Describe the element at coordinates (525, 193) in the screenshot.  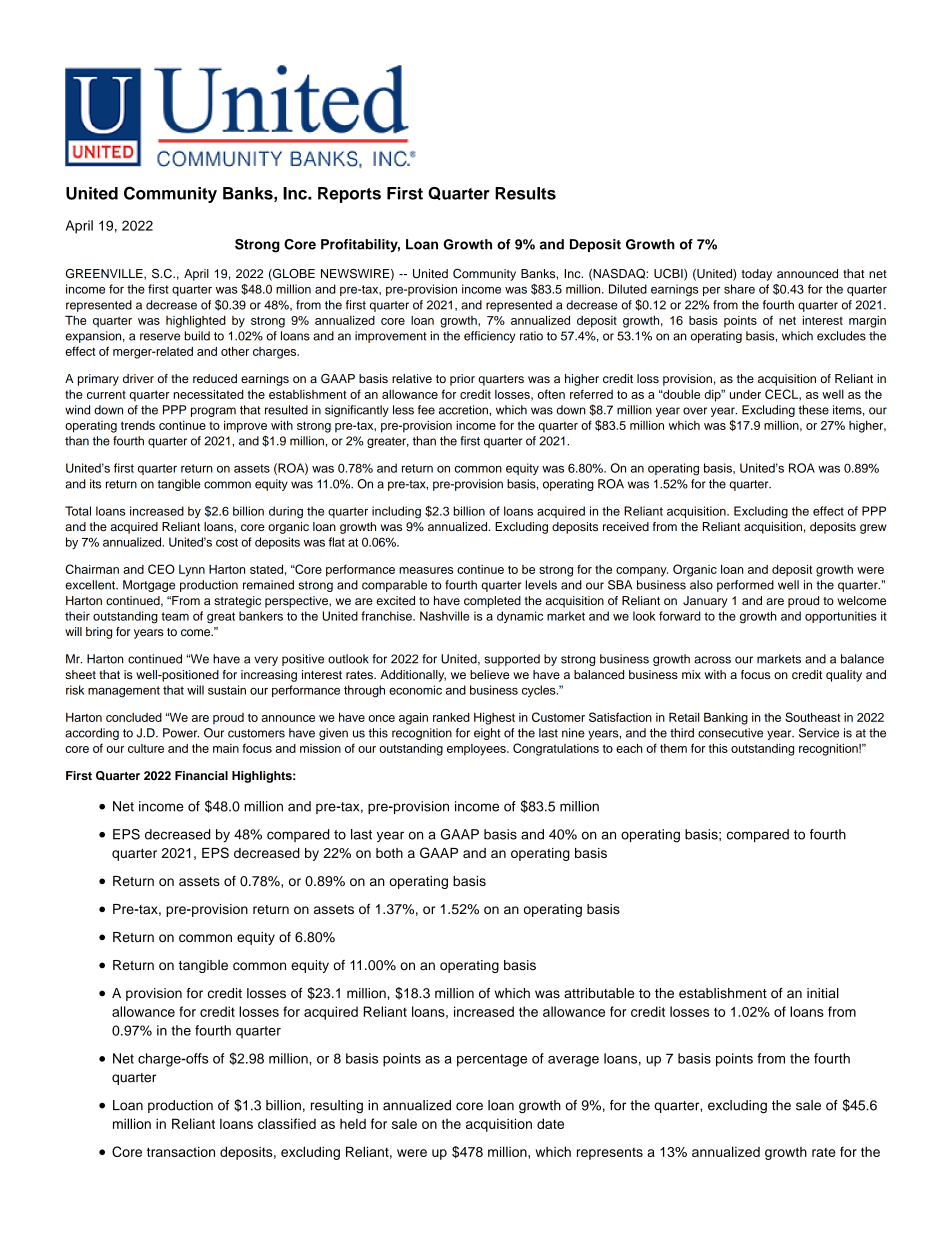
I see `Results` at that location.
